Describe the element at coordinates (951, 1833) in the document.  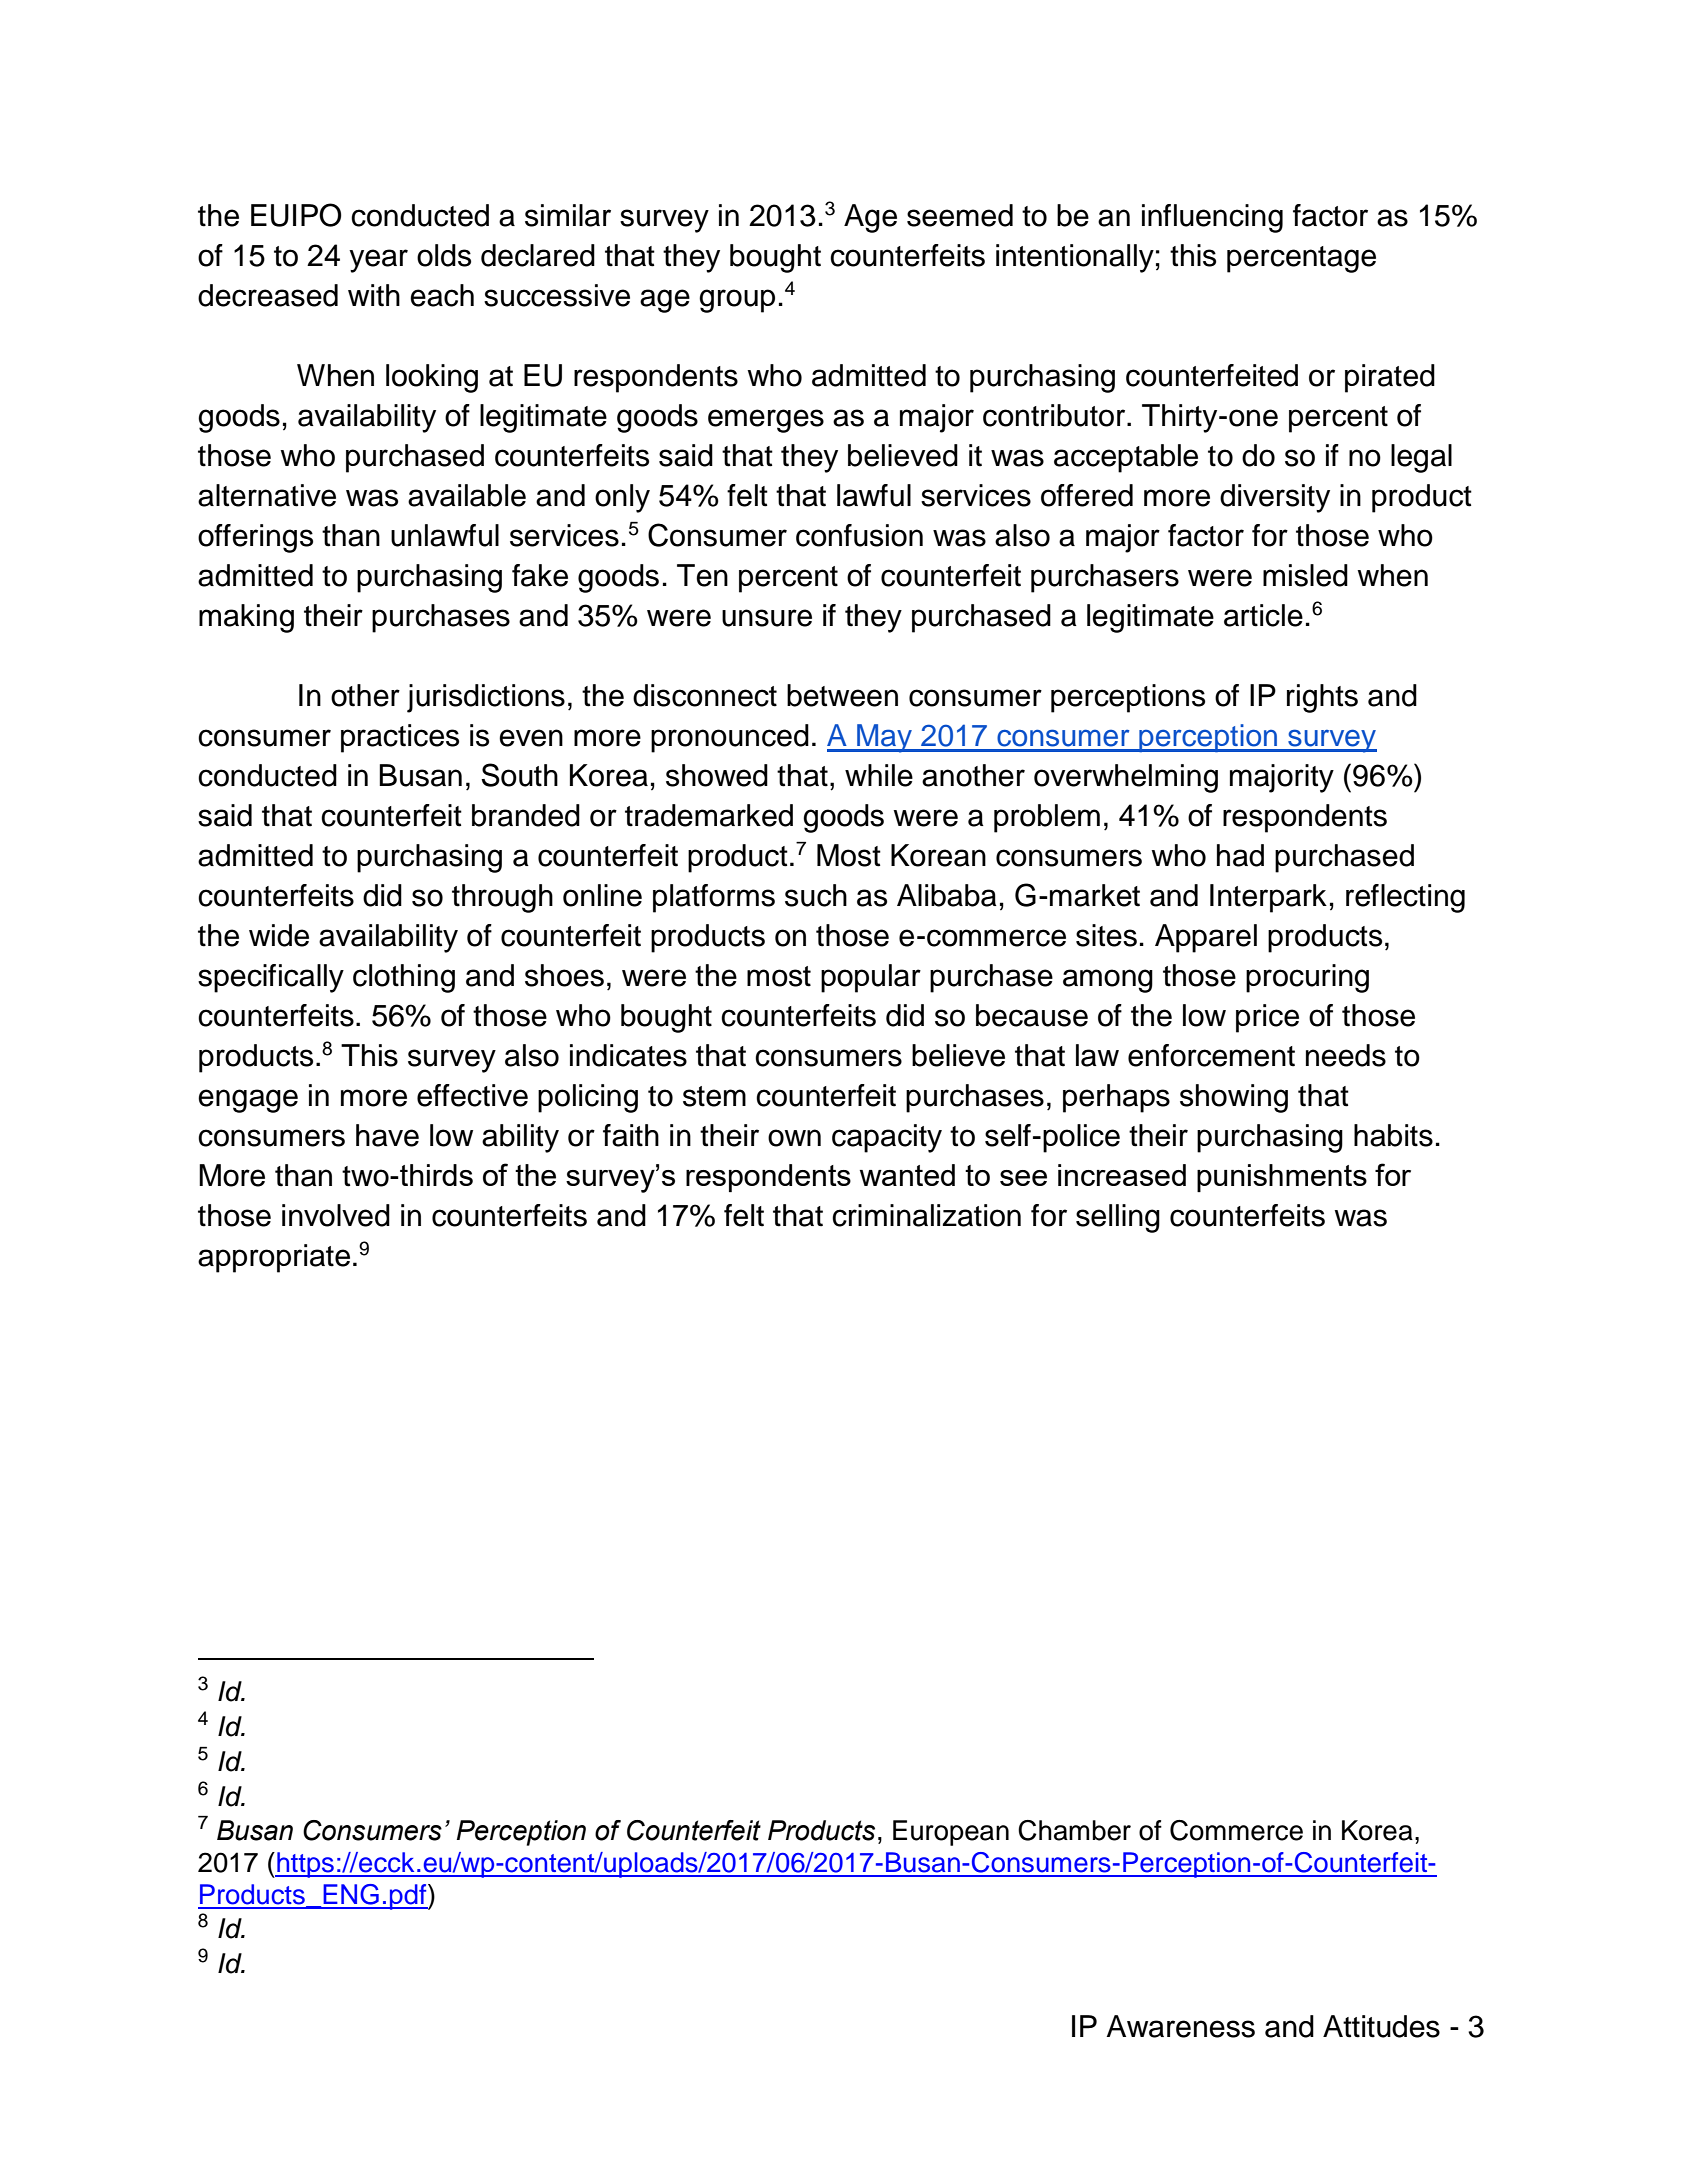
I see `European` at that location.
